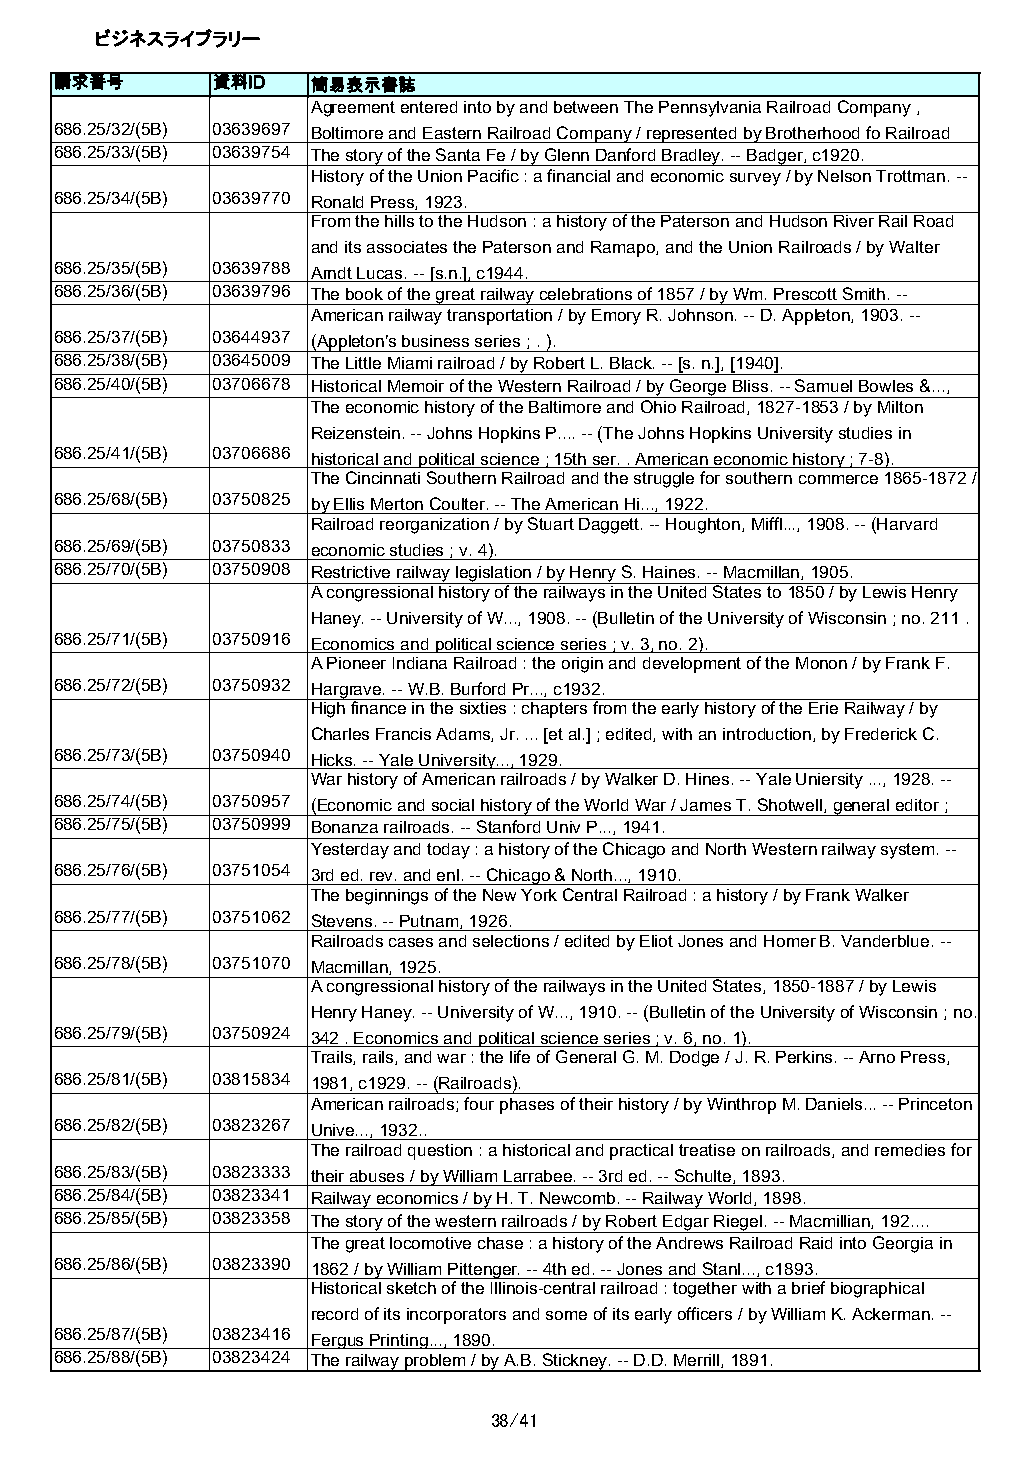 The image size is (1031, 1458). What do you see at coordinates (892, 1314) in the document?
I see `Ackerman` at bounding box center [892, 1314].
